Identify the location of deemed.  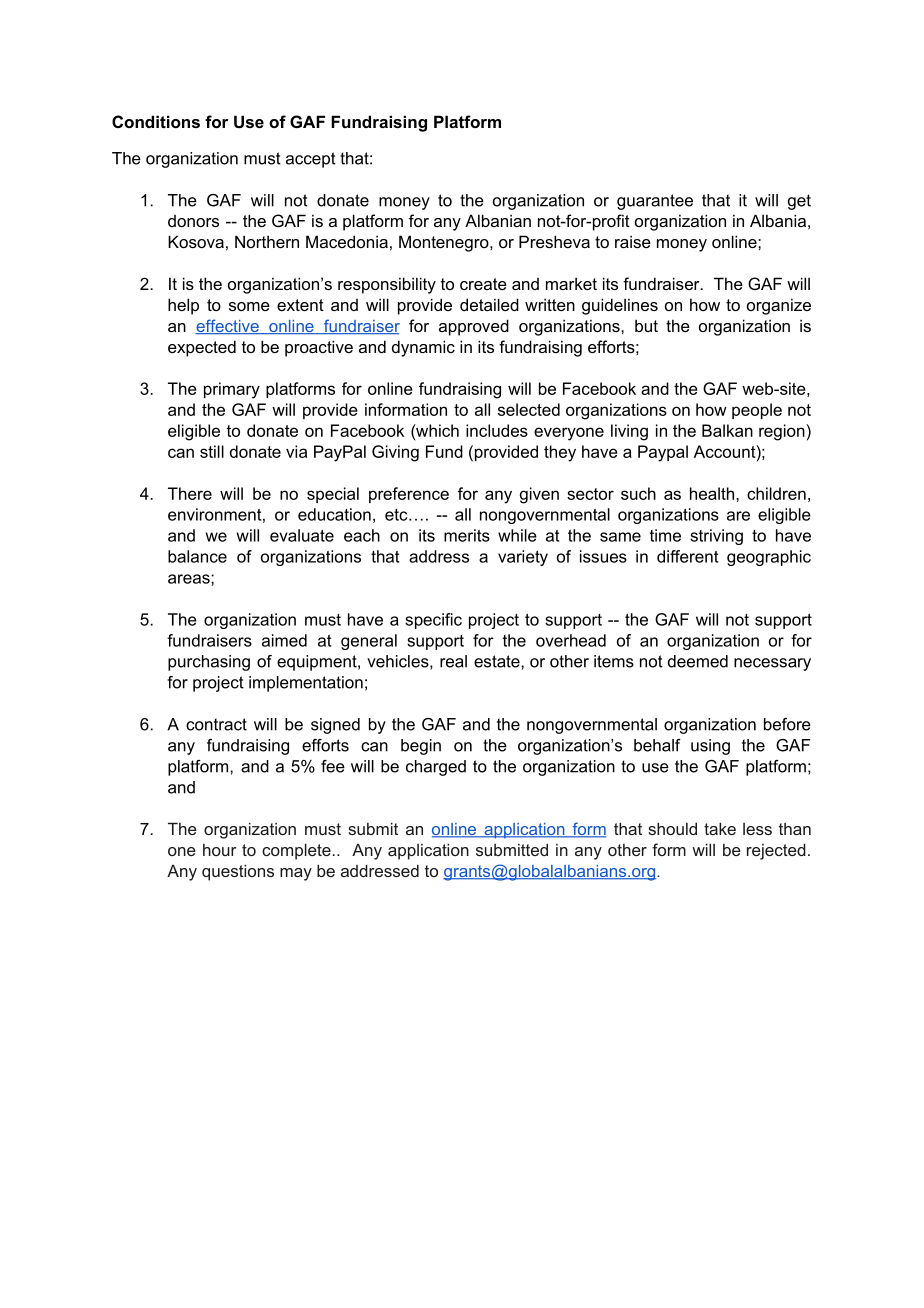
(698, 661).
